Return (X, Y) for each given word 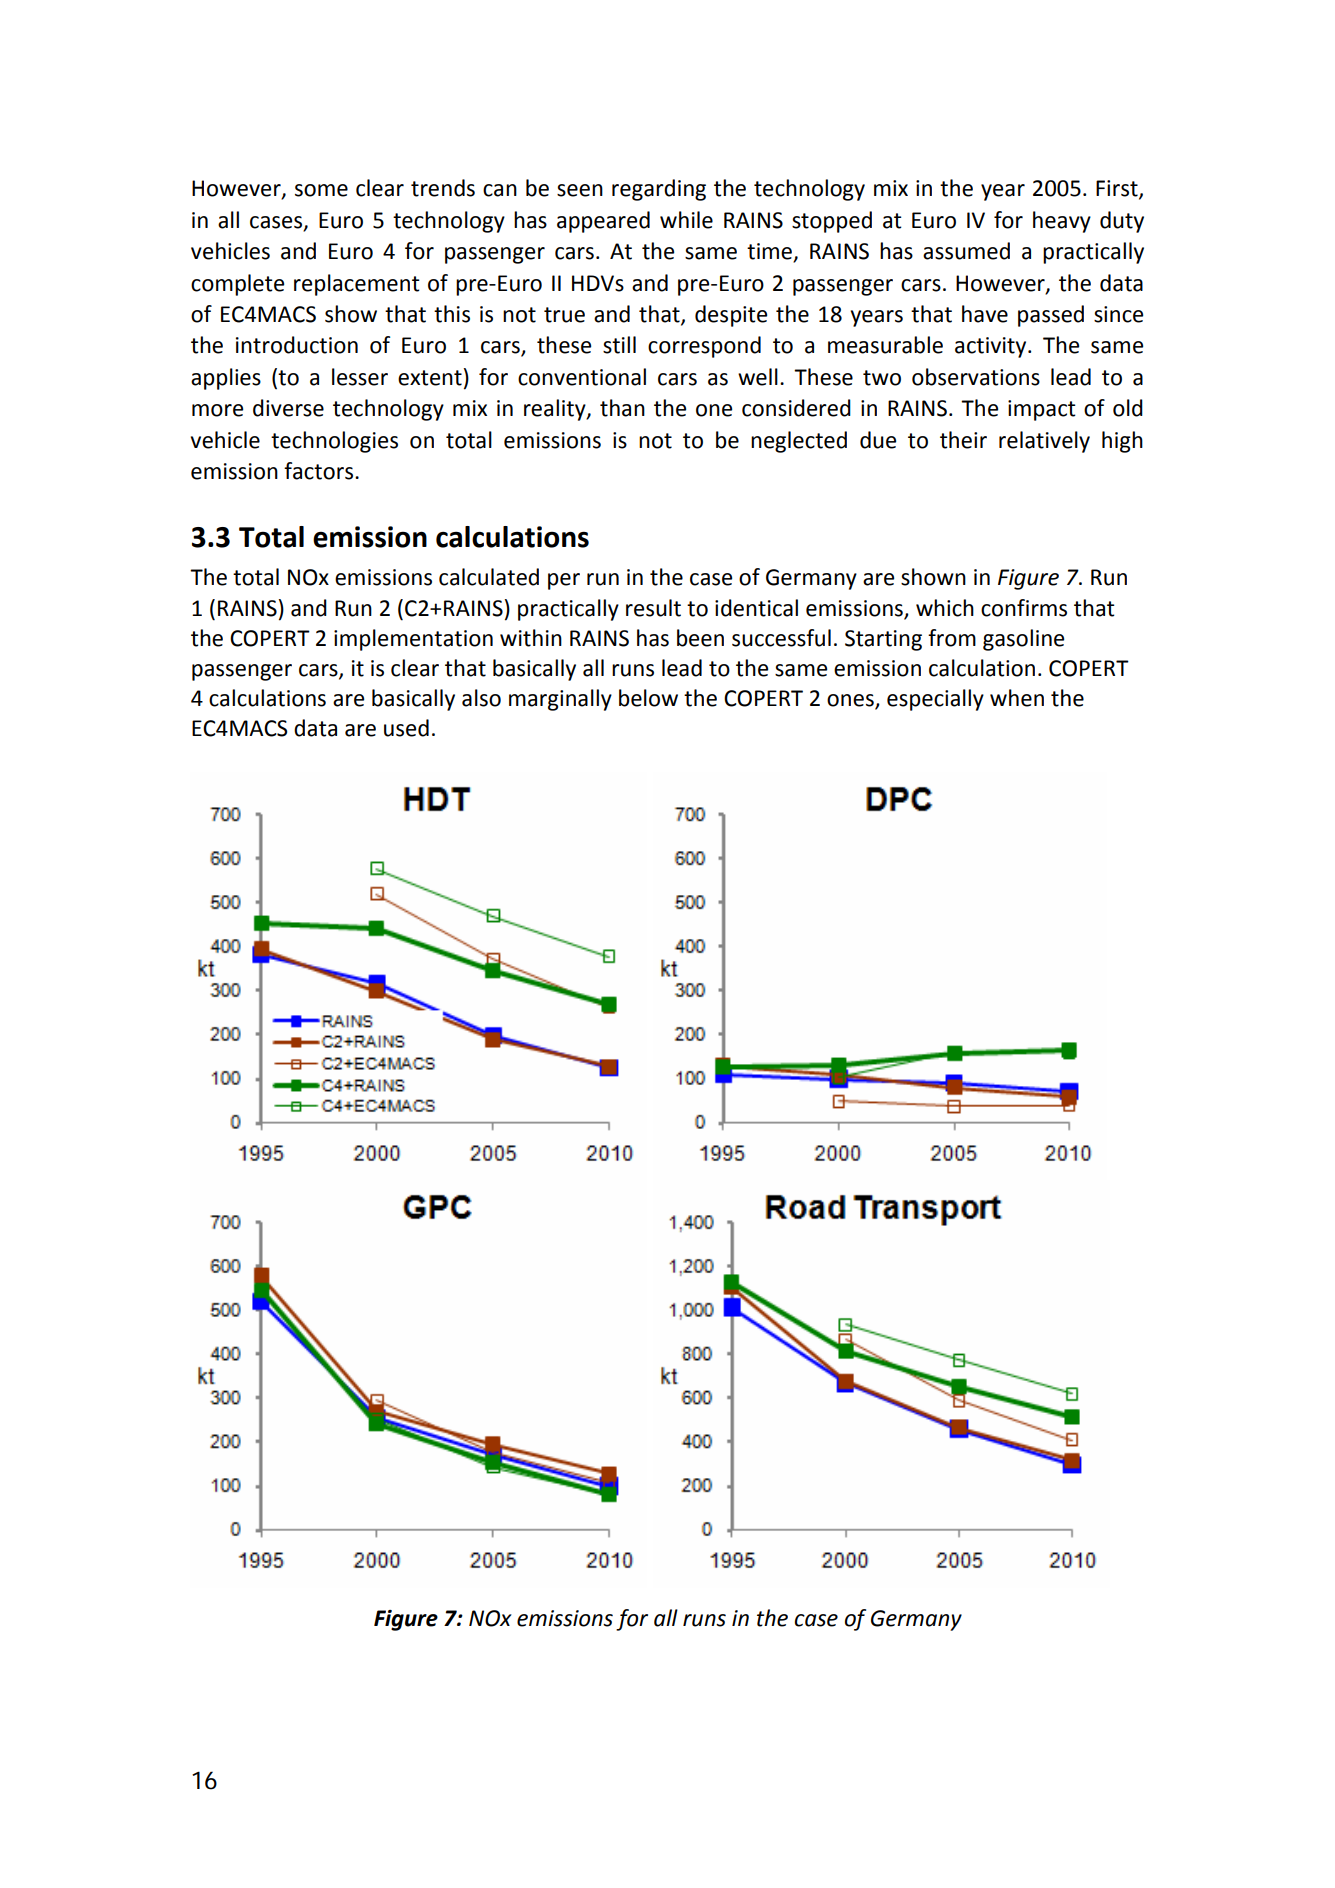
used (406, 728)
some (321, 190)
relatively (1044, 442)
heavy (1062, 222)
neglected (799, 442)
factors (320, 471)
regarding (659, 190)
